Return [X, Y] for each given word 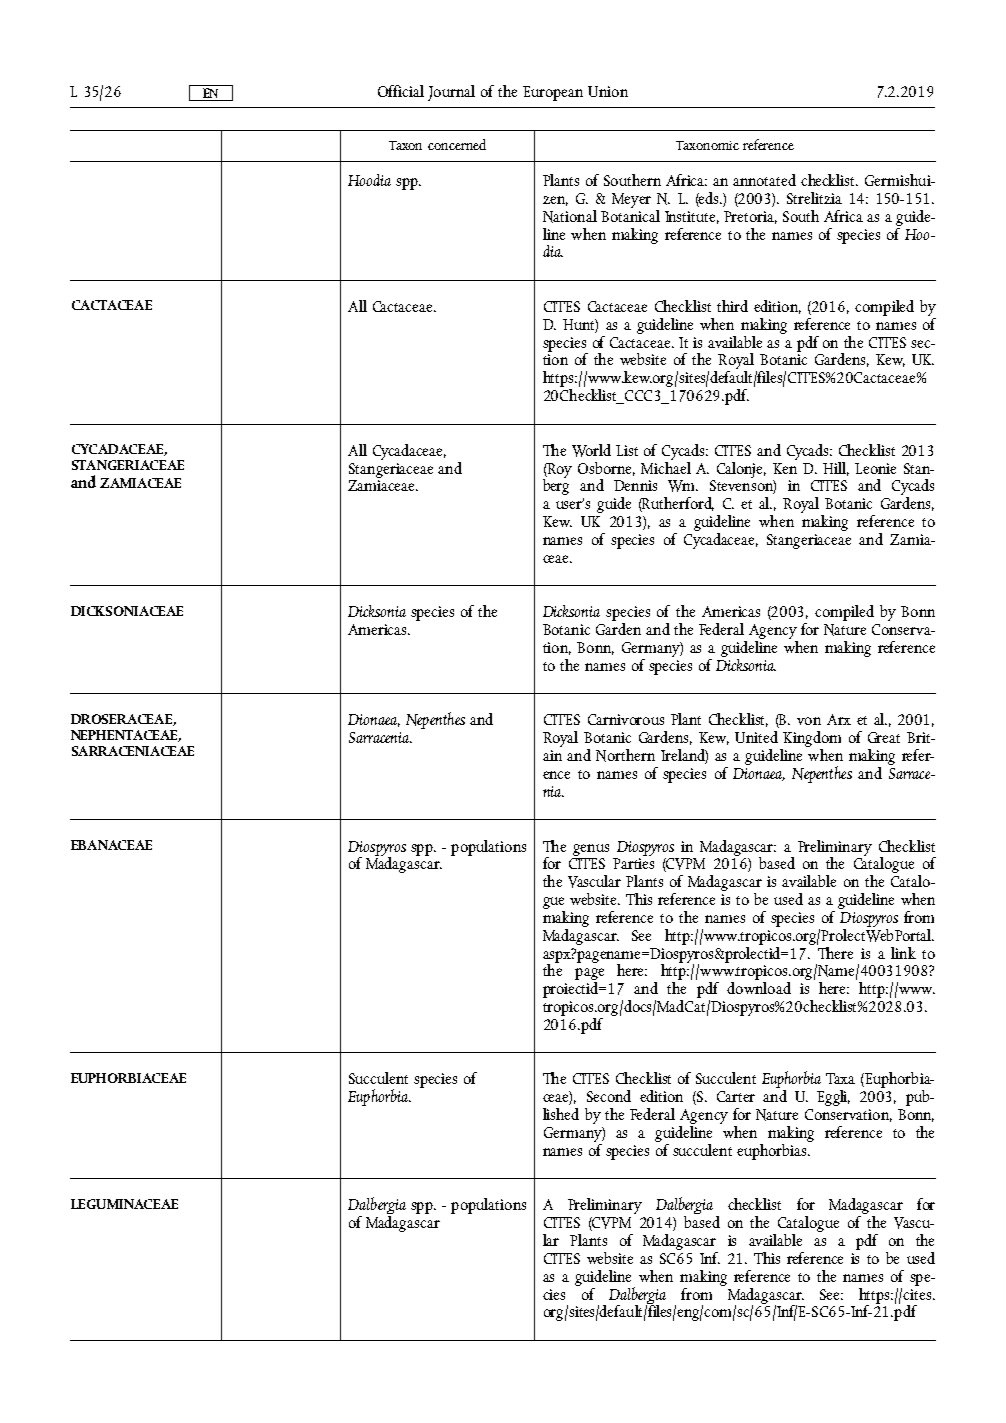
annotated [764, 180]
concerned [457, 144]
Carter [736, 1096]
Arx [839, 719]
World [591, 450]
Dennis [635, 485]
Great [884, 737]
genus [591, 850]
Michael [666, 466]
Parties [633, 863]
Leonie [875, 468]
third [732, 306]
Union [608, 91]
